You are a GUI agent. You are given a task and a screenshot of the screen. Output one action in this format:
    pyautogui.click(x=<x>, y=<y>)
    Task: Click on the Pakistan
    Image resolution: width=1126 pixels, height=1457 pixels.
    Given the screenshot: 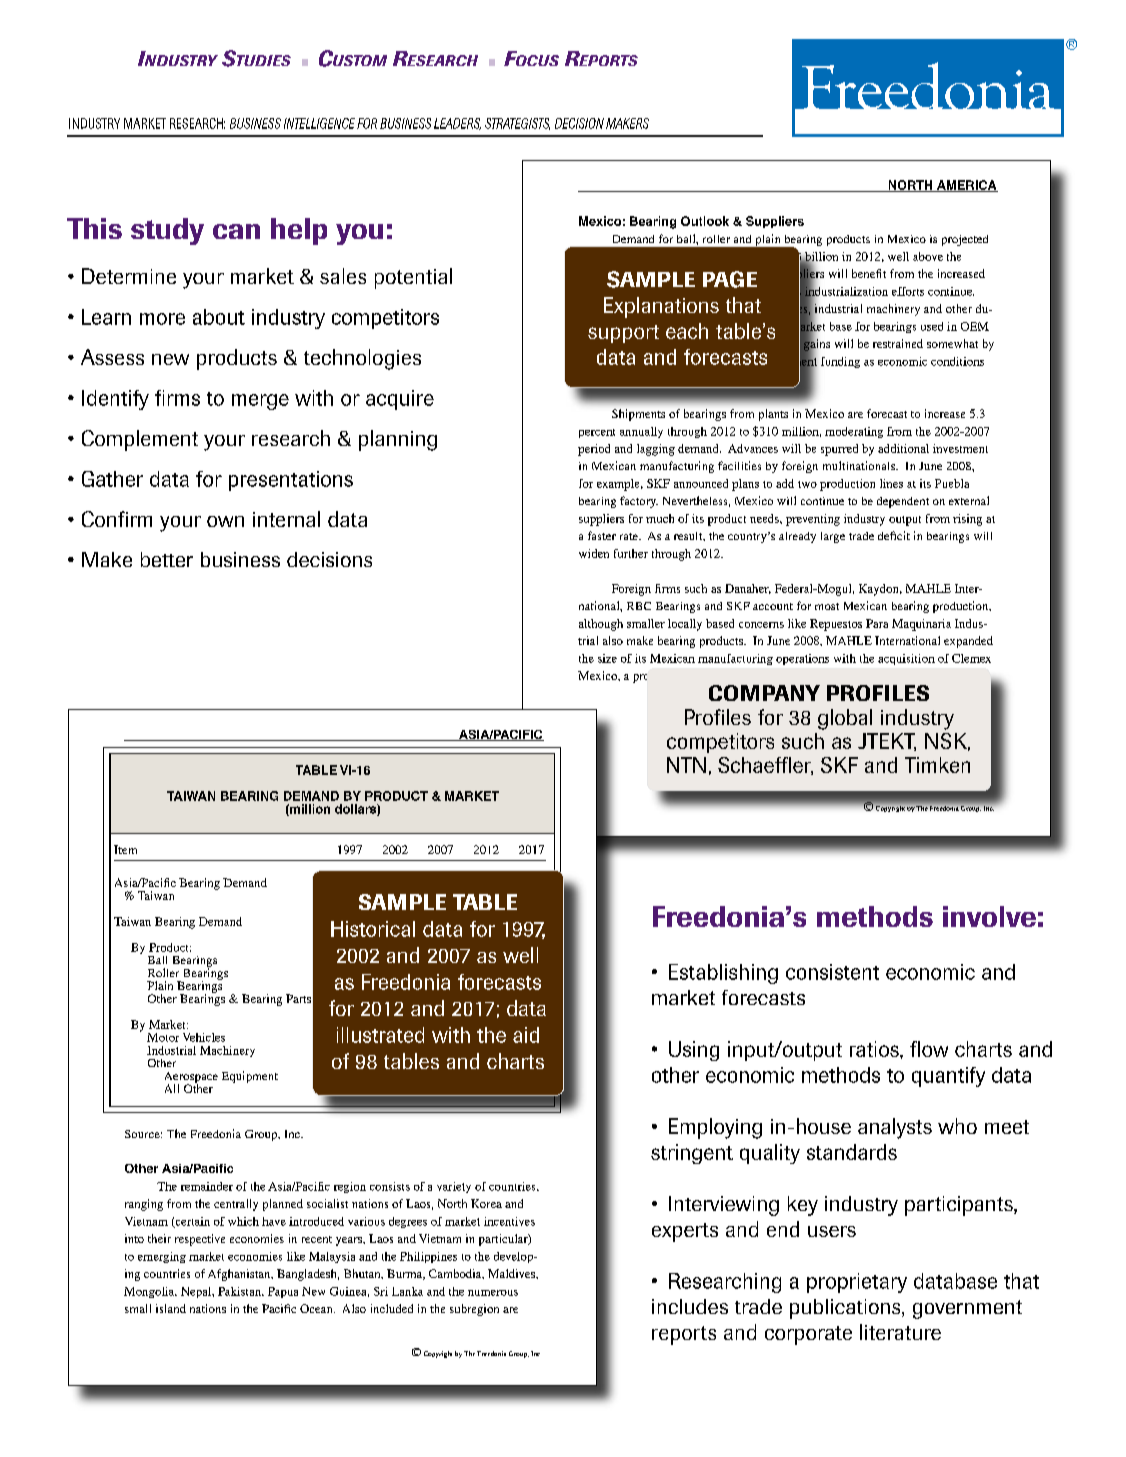 What is the action you would take?
    pyautogui.click(x=241, y=1291)
